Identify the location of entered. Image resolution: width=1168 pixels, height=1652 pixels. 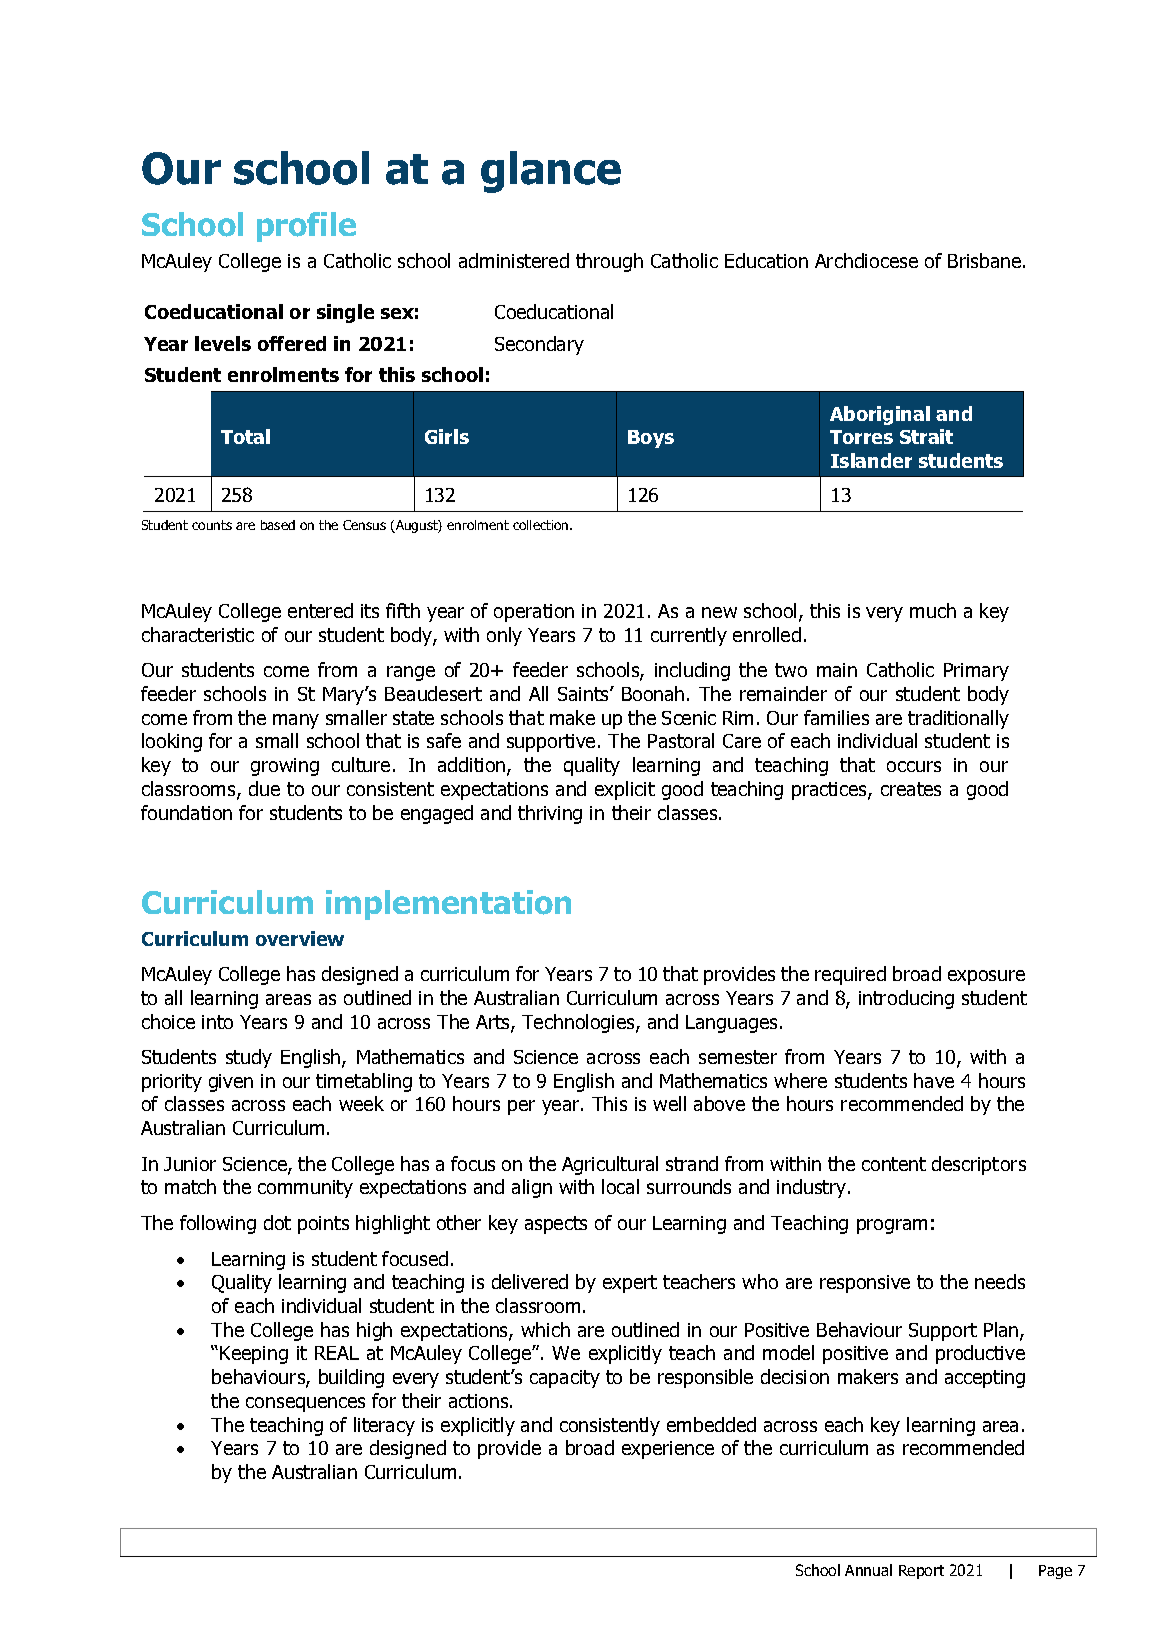
(320, 610).
